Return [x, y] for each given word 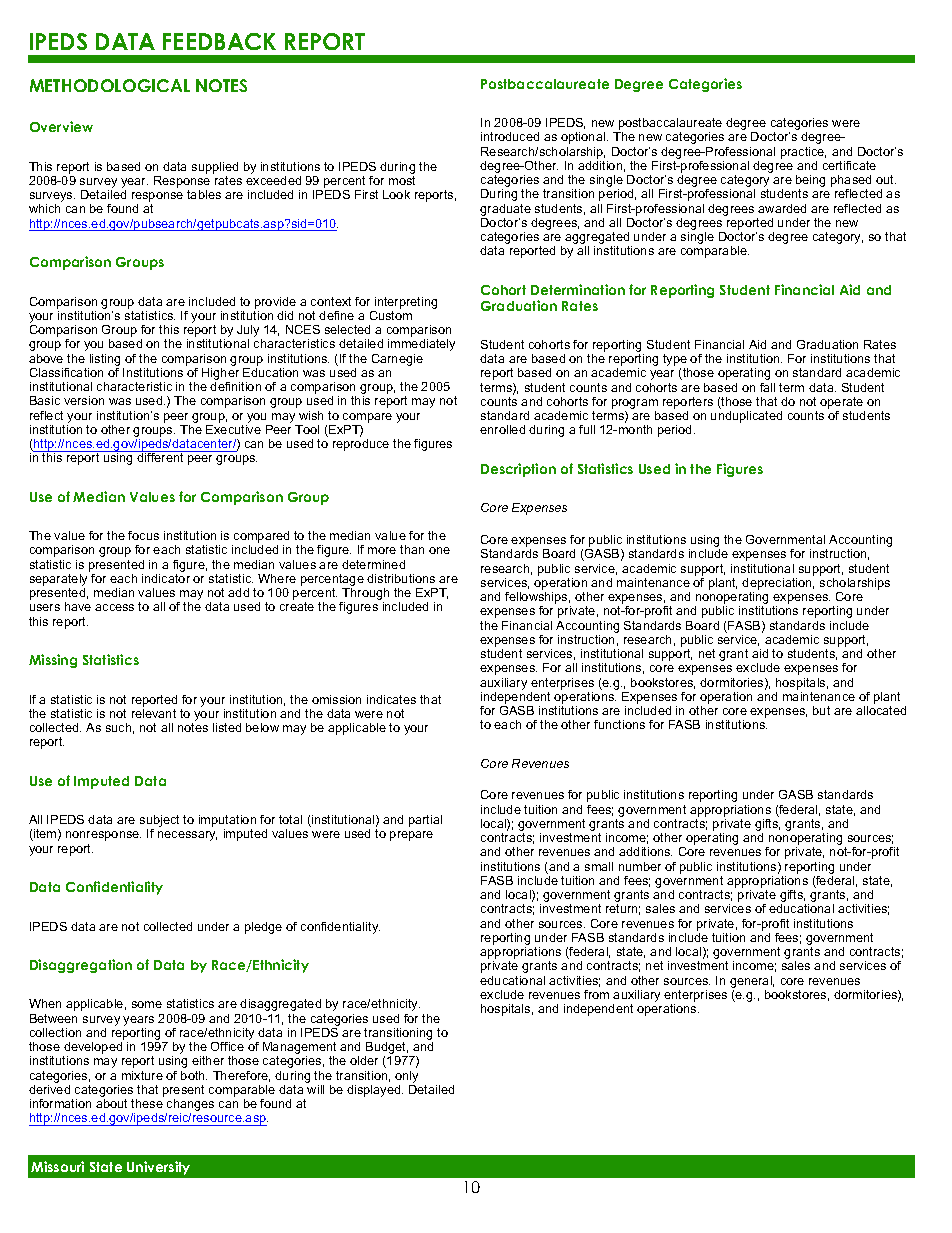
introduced [510, 136]
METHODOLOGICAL [110, 85]
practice [803, 153]
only [406, 1077]
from [596, 994]
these [147, 1103]
